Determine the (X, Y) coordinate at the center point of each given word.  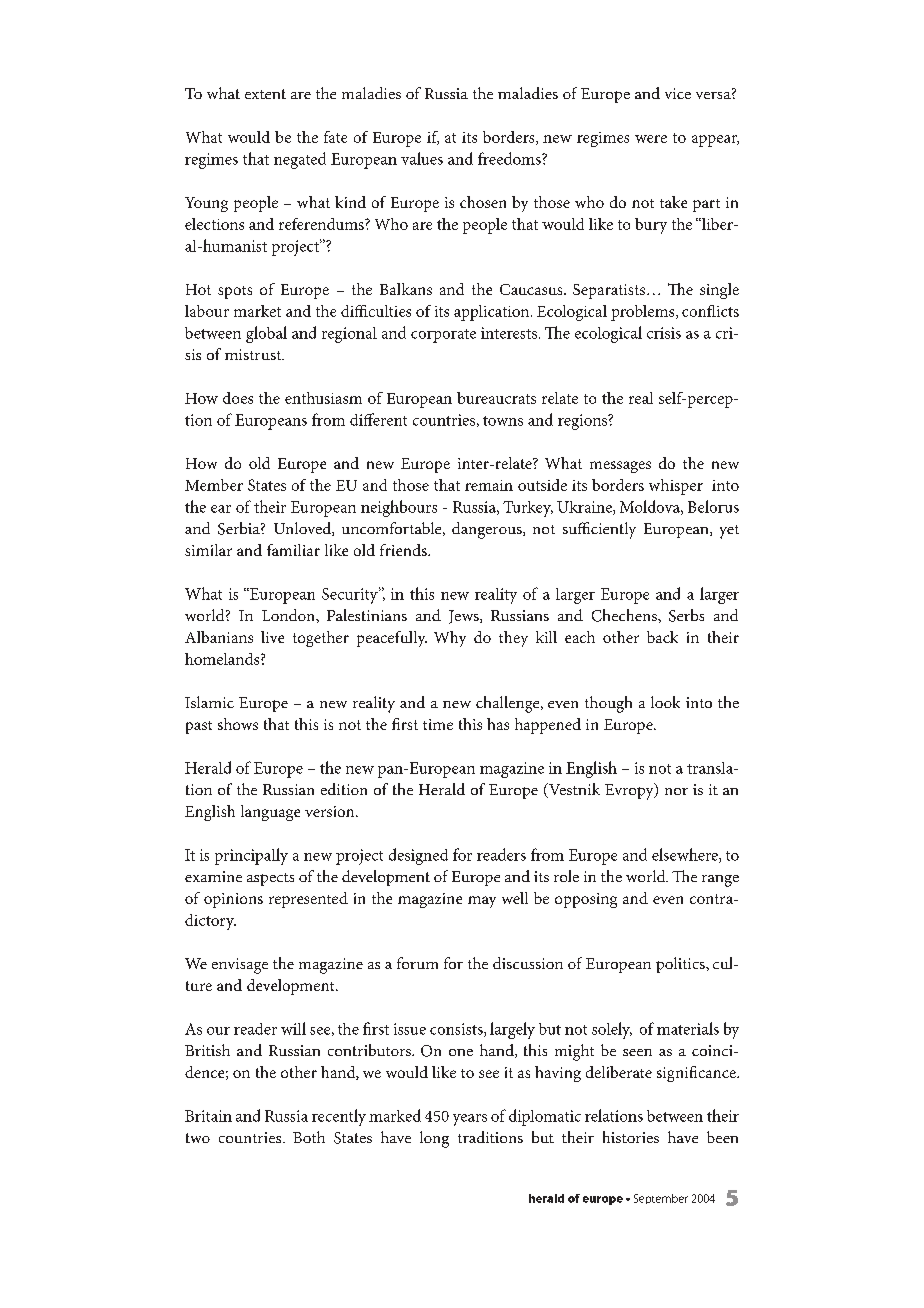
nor (676, 791)
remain (489, 485)
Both (309, 1137)
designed (418, 856)
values (422, 158)
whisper (676, 487)
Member (214, 485)
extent (265, 94)
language (270, 813)
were (651, 139)
